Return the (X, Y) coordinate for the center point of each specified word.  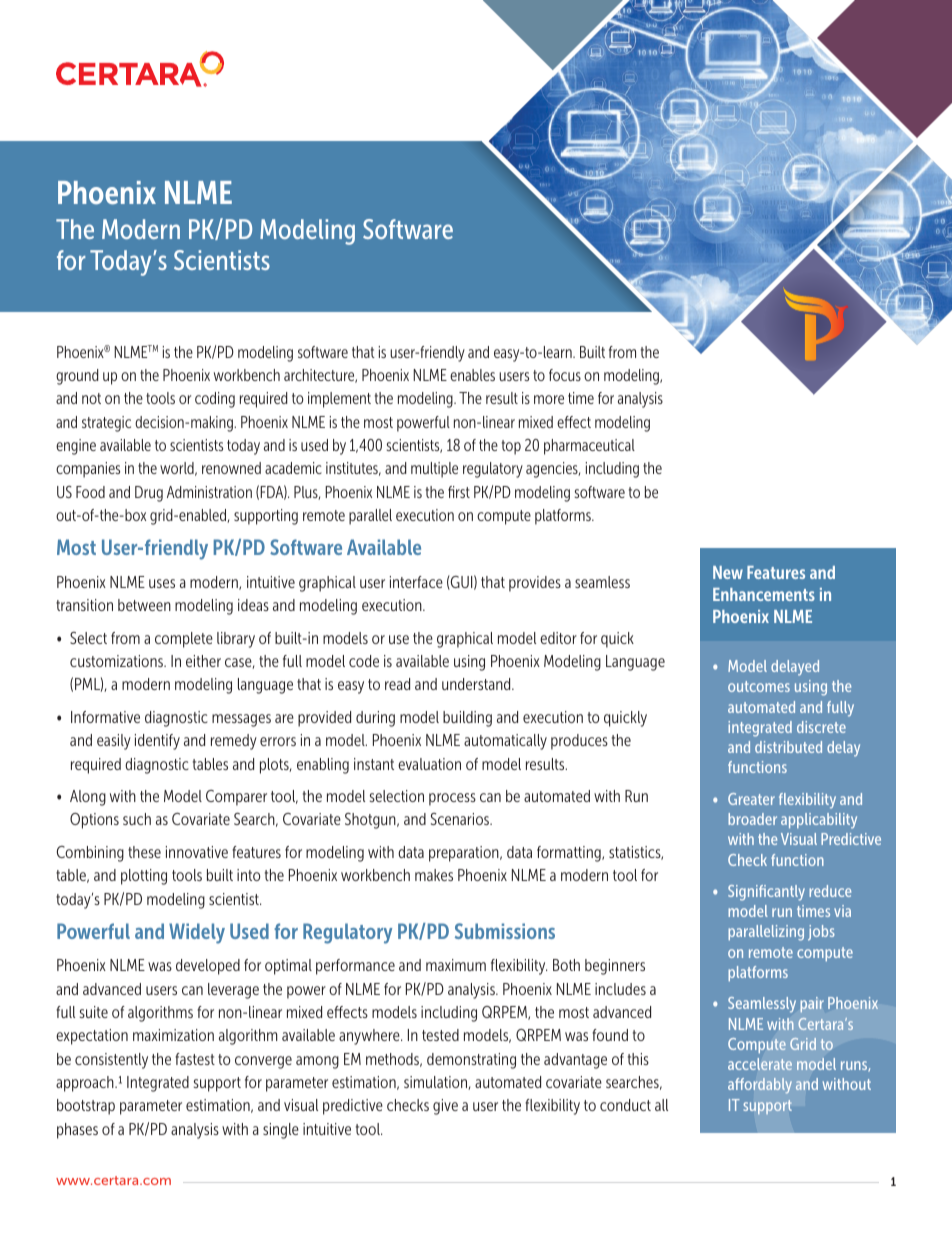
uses (162, 583)
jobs (821, 933)
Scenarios (461, 819)
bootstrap (86, 1107)
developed (208, 967)
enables (472, 375)
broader (752, 819)
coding (215, 400)
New (728, 572)
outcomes (759, 686)
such (137, 819)
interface (416, 582)
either (203, 661)
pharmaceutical (589, 447)
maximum (456, 965)
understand (477, 684)
